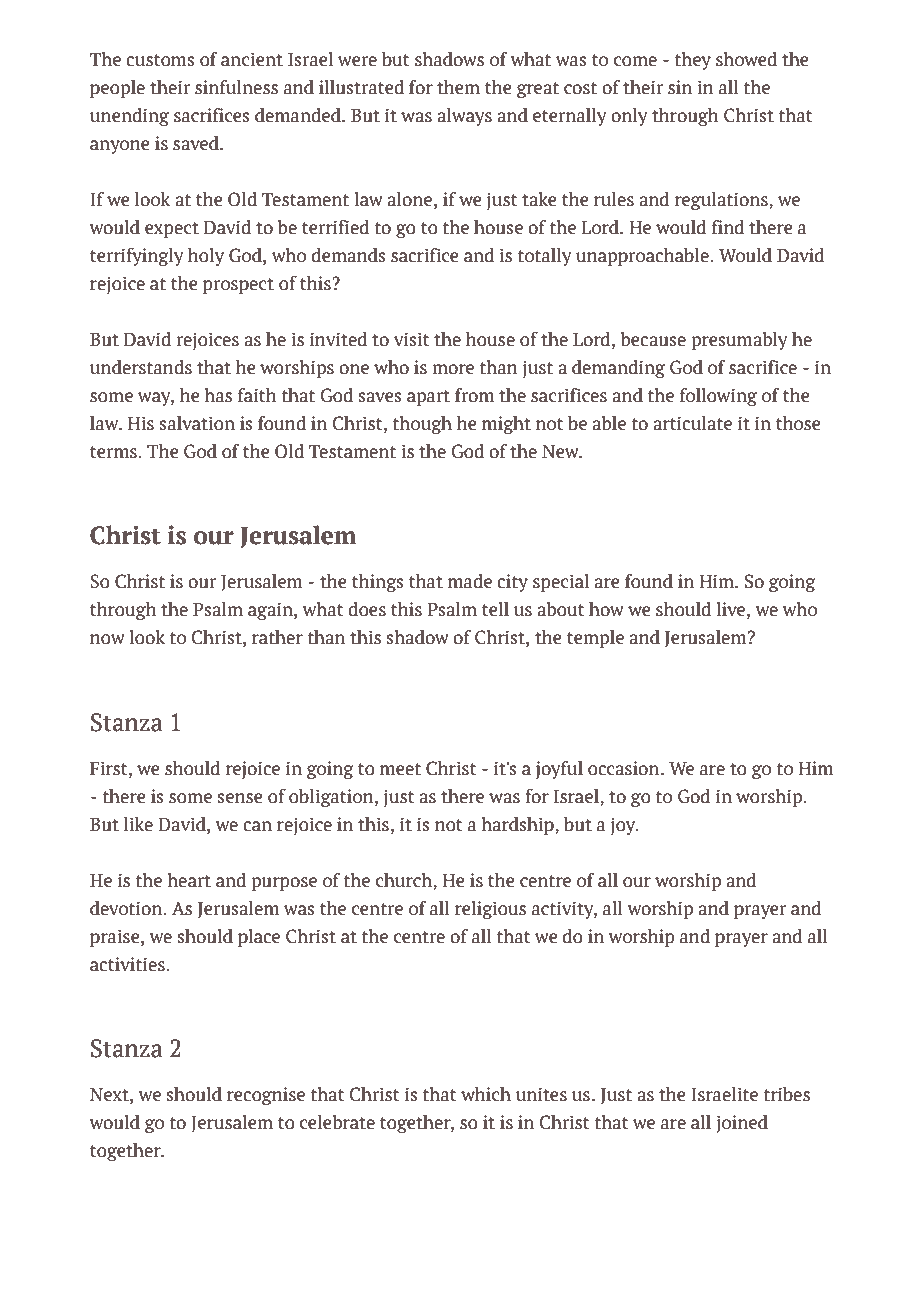 This page has width=924, height=1308. Describe the element at coordinates (742, 1124) in the page. I see `joined` at that location.
